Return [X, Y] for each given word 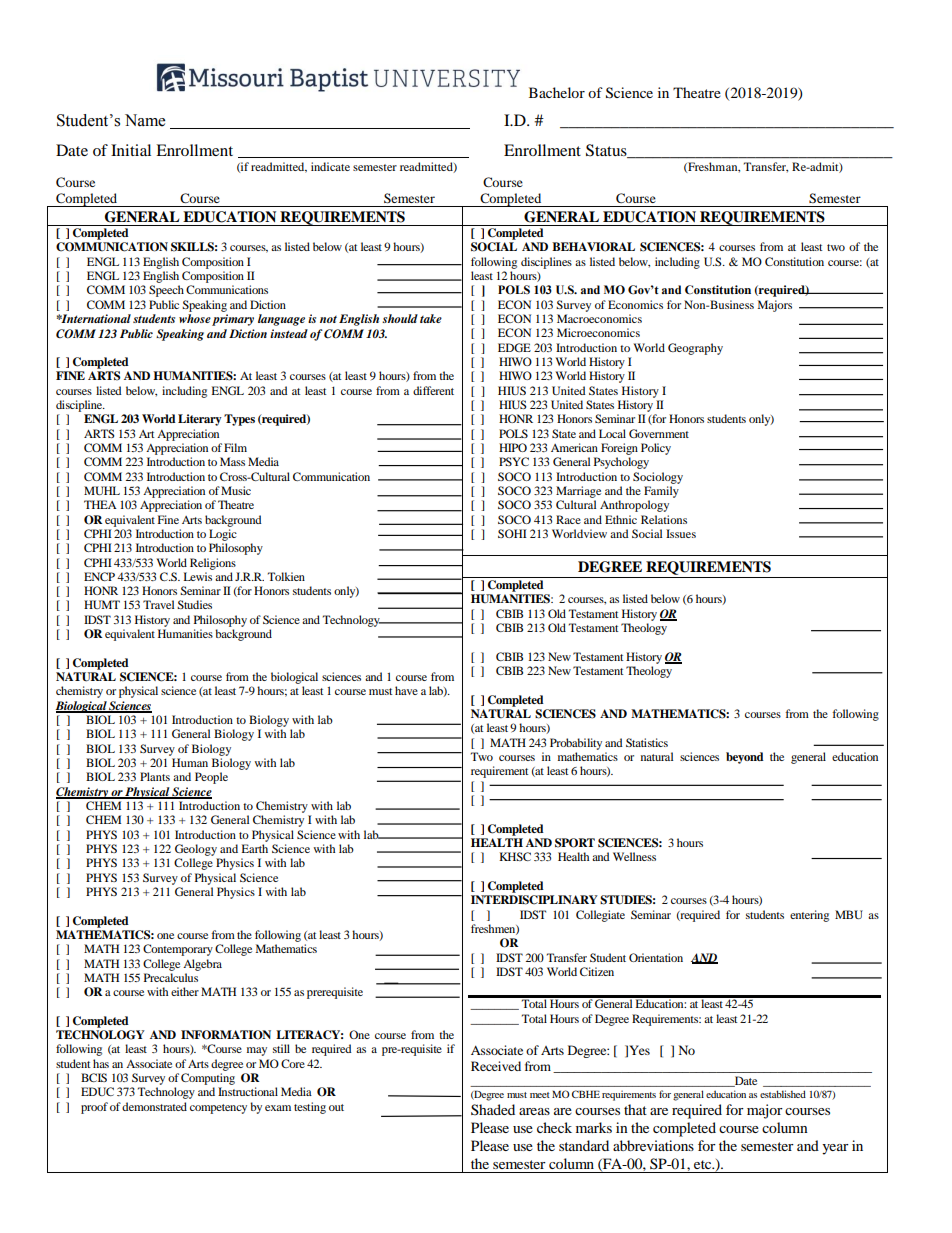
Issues [681, 533]
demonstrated [154, 1106]
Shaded [493, 1109]
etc [704, 1164]
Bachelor [557, 92]
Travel [158, 604]
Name [145, 120]
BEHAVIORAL [593, 247]
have [406, 690]
